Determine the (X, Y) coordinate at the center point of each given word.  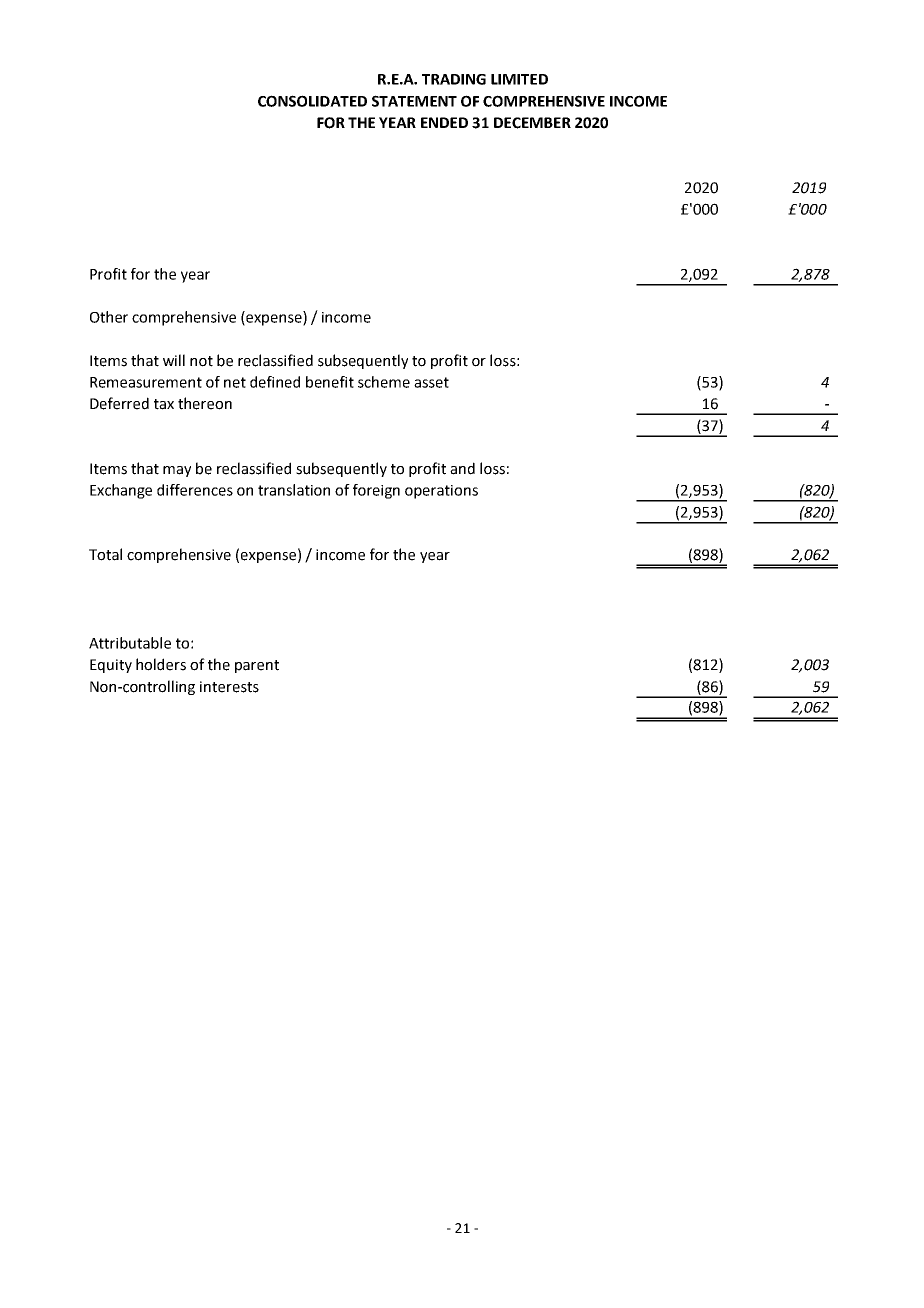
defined (275, 382)
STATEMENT (414, 101)
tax (164, 404)
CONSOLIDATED (312, 101)
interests (229, 687)
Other (109, 317)
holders (161, 664)
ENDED (444, 122)
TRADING (454, 79)
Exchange (121, 491)
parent (257, 666)
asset (431, 382)
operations (441, 492)
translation (294, 490)
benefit (330, 382)
